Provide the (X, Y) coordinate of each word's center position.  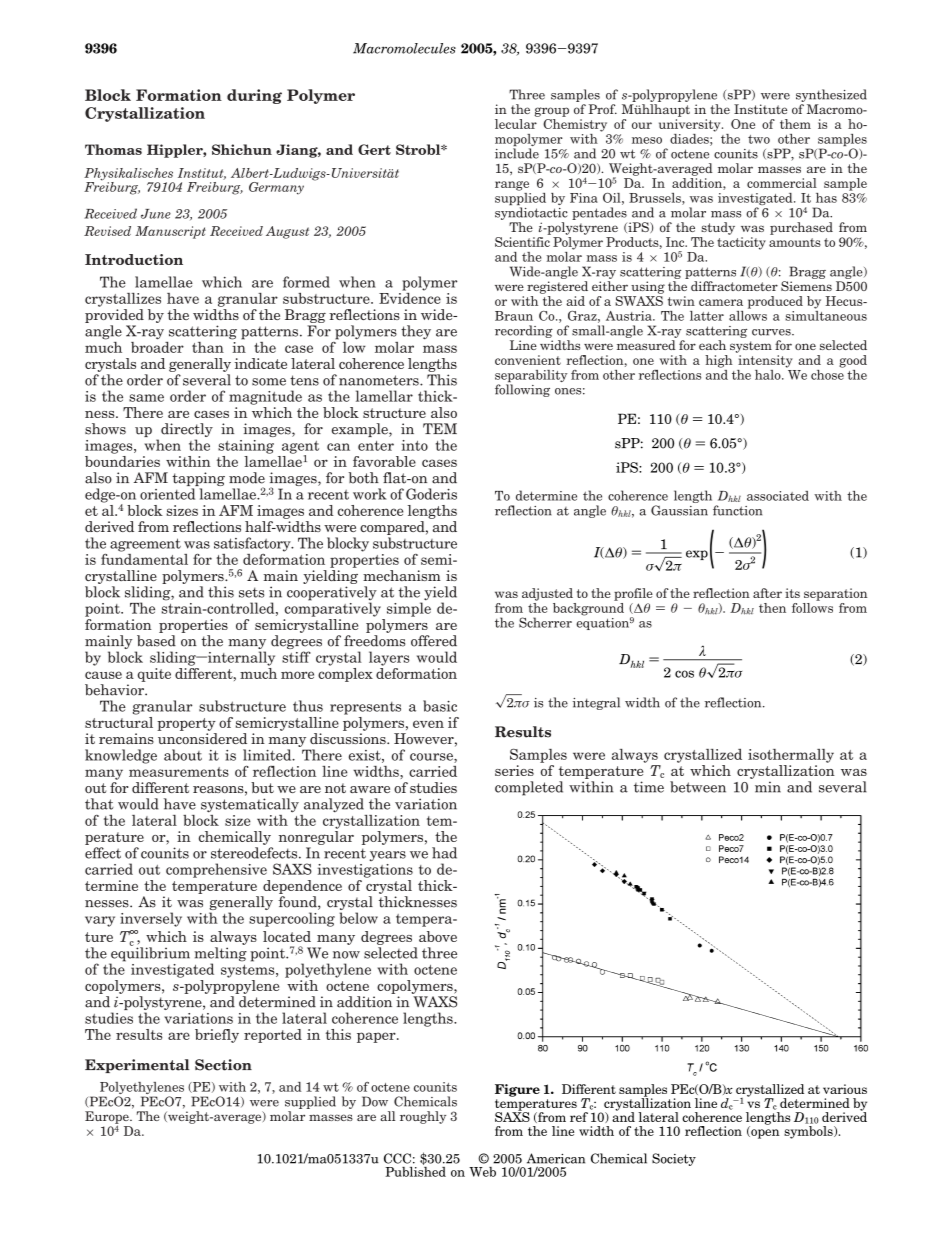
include (517, 153)
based (156, 641)
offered (434, 641)
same (146, 398)
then (772, 608)
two (759, 139)
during (254, 96)
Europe (108, 1118)
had (444, 853)
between (698, 787)
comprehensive (216, 870)
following (522, 390)
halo (769, 375)
